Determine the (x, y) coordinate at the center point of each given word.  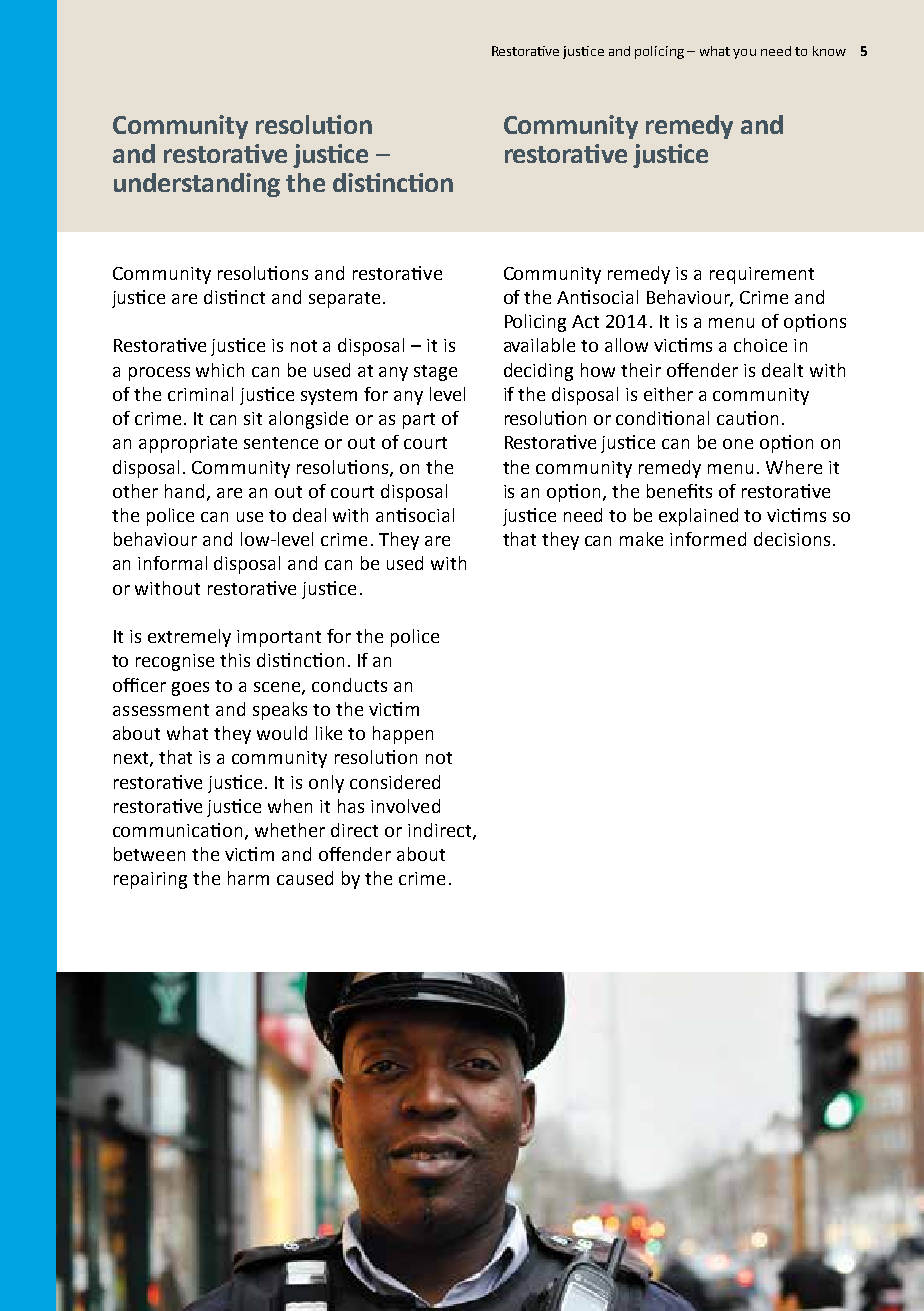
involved (405, 806)
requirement (762, 275)
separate (344, 300)
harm (248, 878)
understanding (197, 185)
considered (395, 782)
